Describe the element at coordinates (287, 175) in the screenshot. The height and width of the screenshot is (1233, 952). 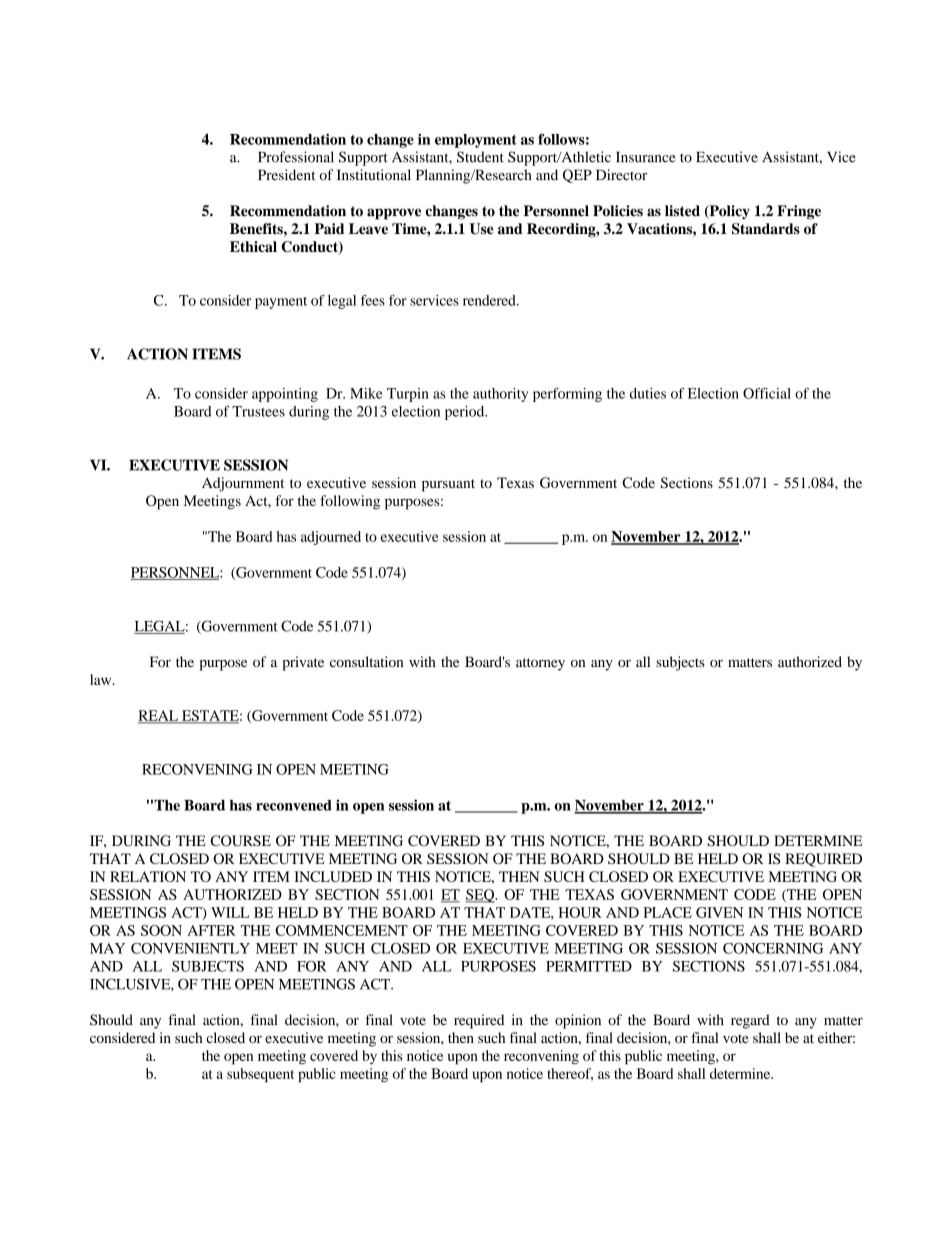
I see `President` at that location.
